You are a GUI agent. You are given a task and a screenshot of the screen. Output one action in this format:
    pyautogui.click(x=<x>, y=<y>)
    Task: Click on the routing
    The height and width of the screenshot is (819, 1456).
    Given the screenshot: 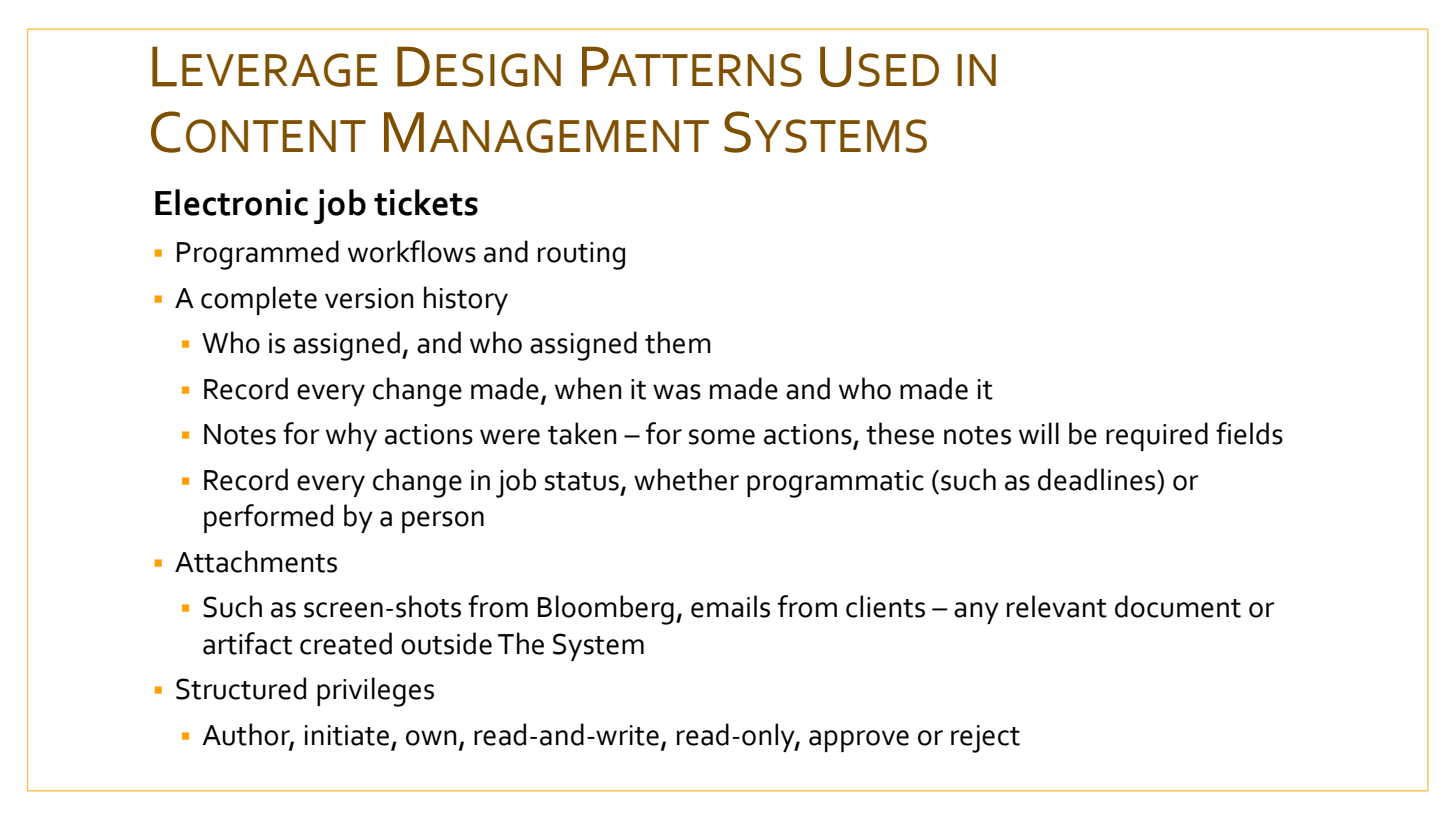 What is the action you would take?
    pyautogui.click(x=581, y=256)
